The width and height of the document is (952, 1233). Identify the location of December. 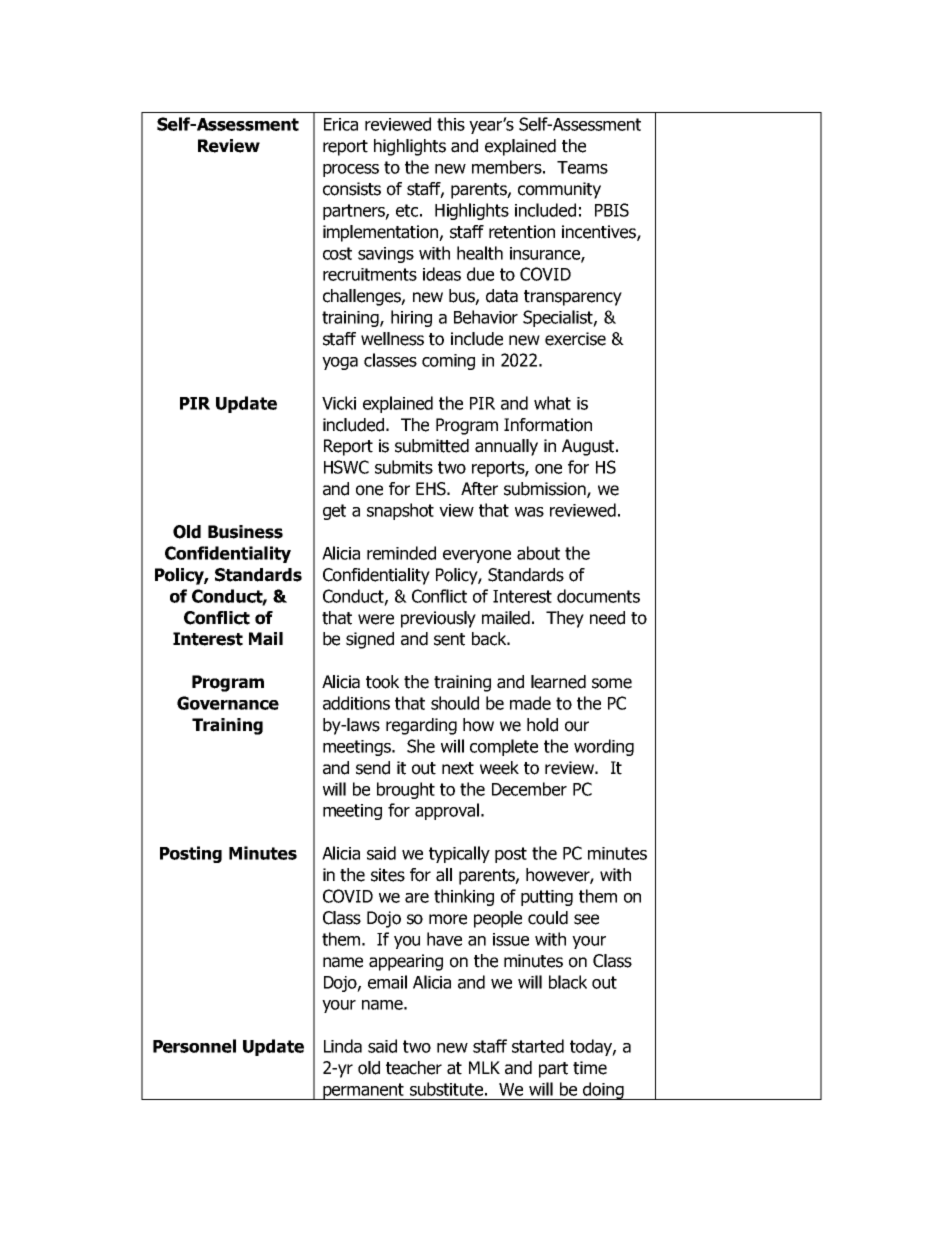
(529, 789).
